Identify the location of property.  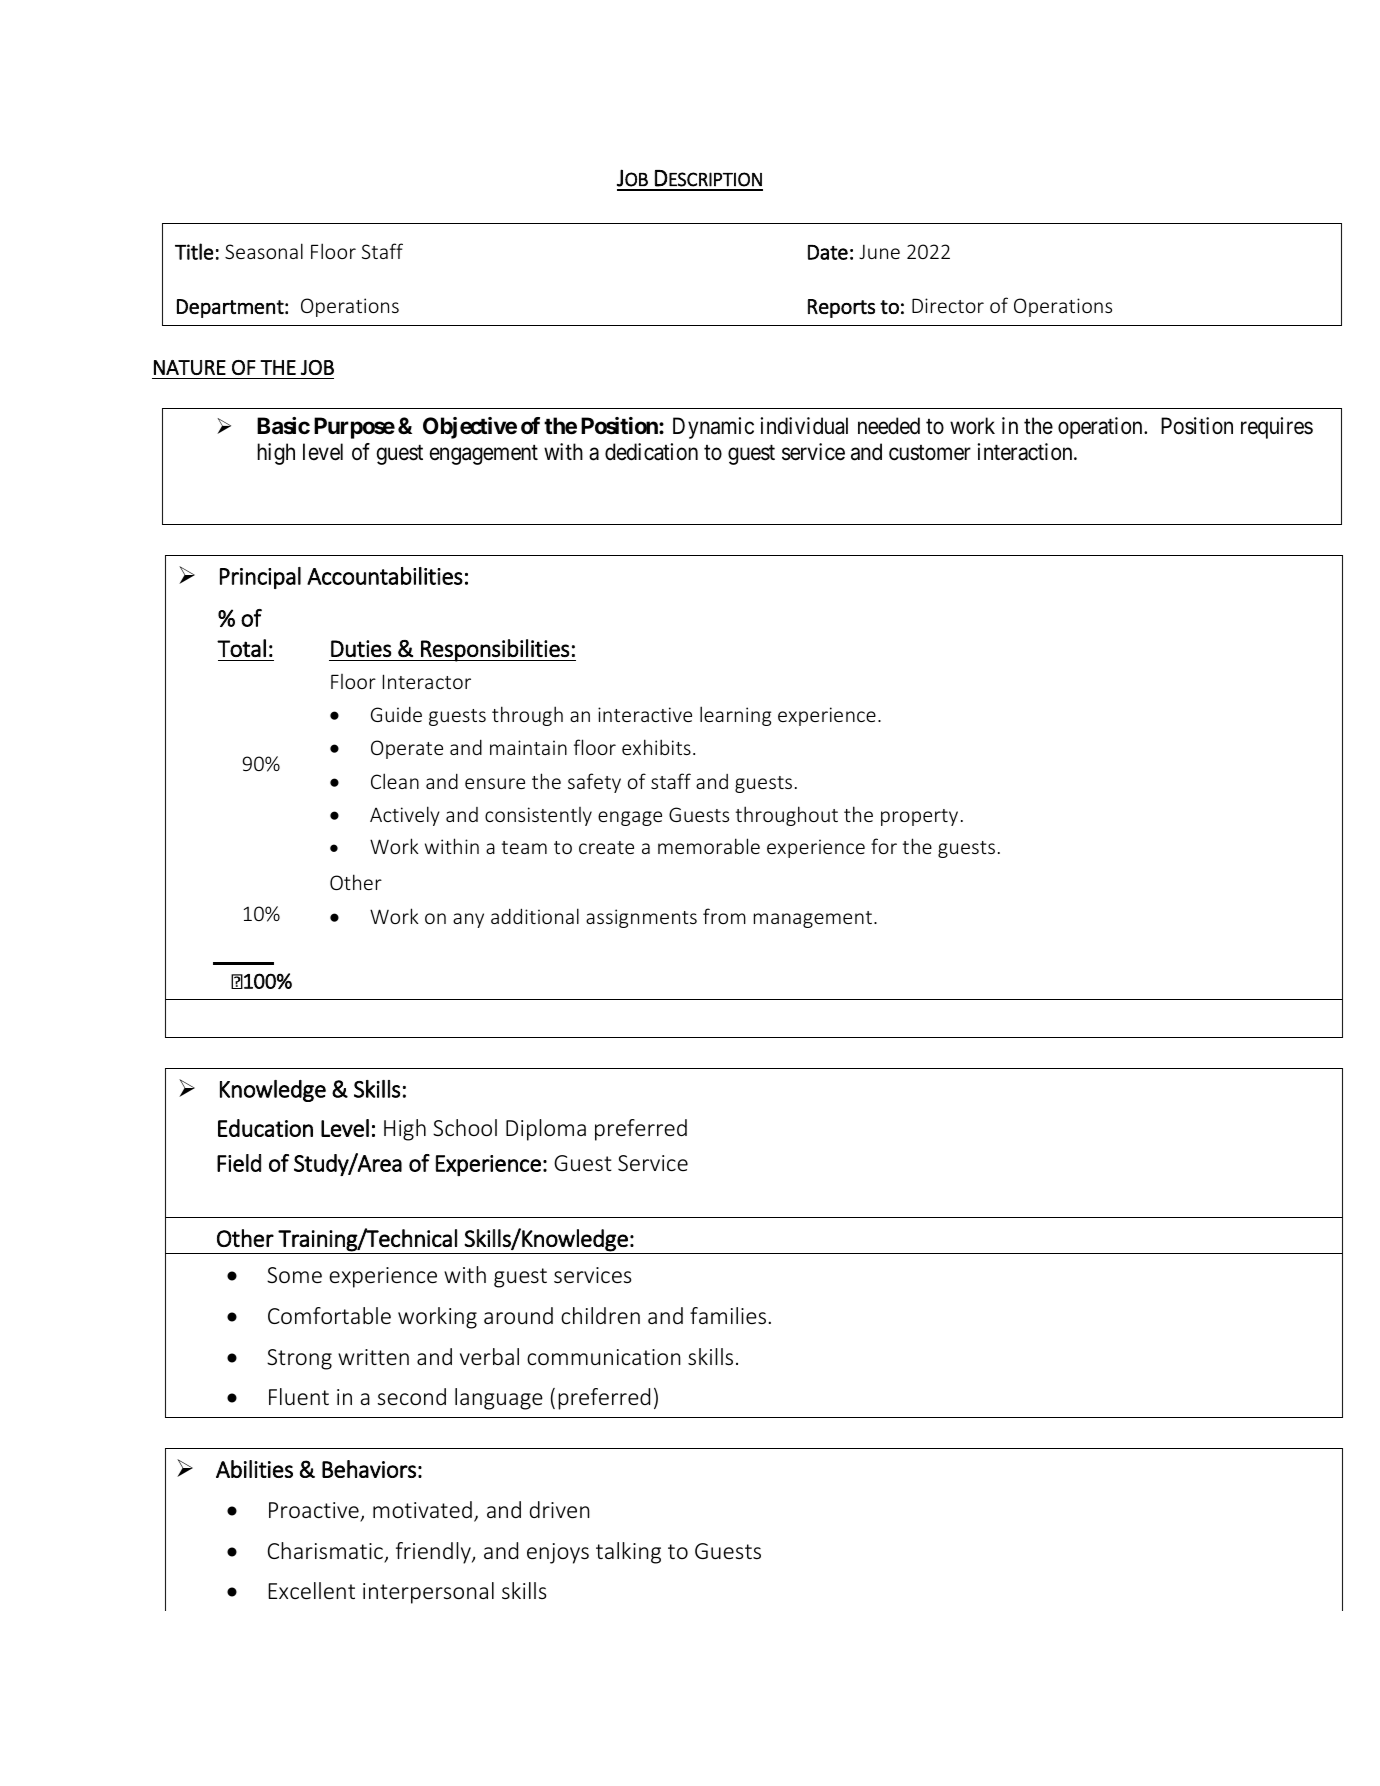
(919, 817).
